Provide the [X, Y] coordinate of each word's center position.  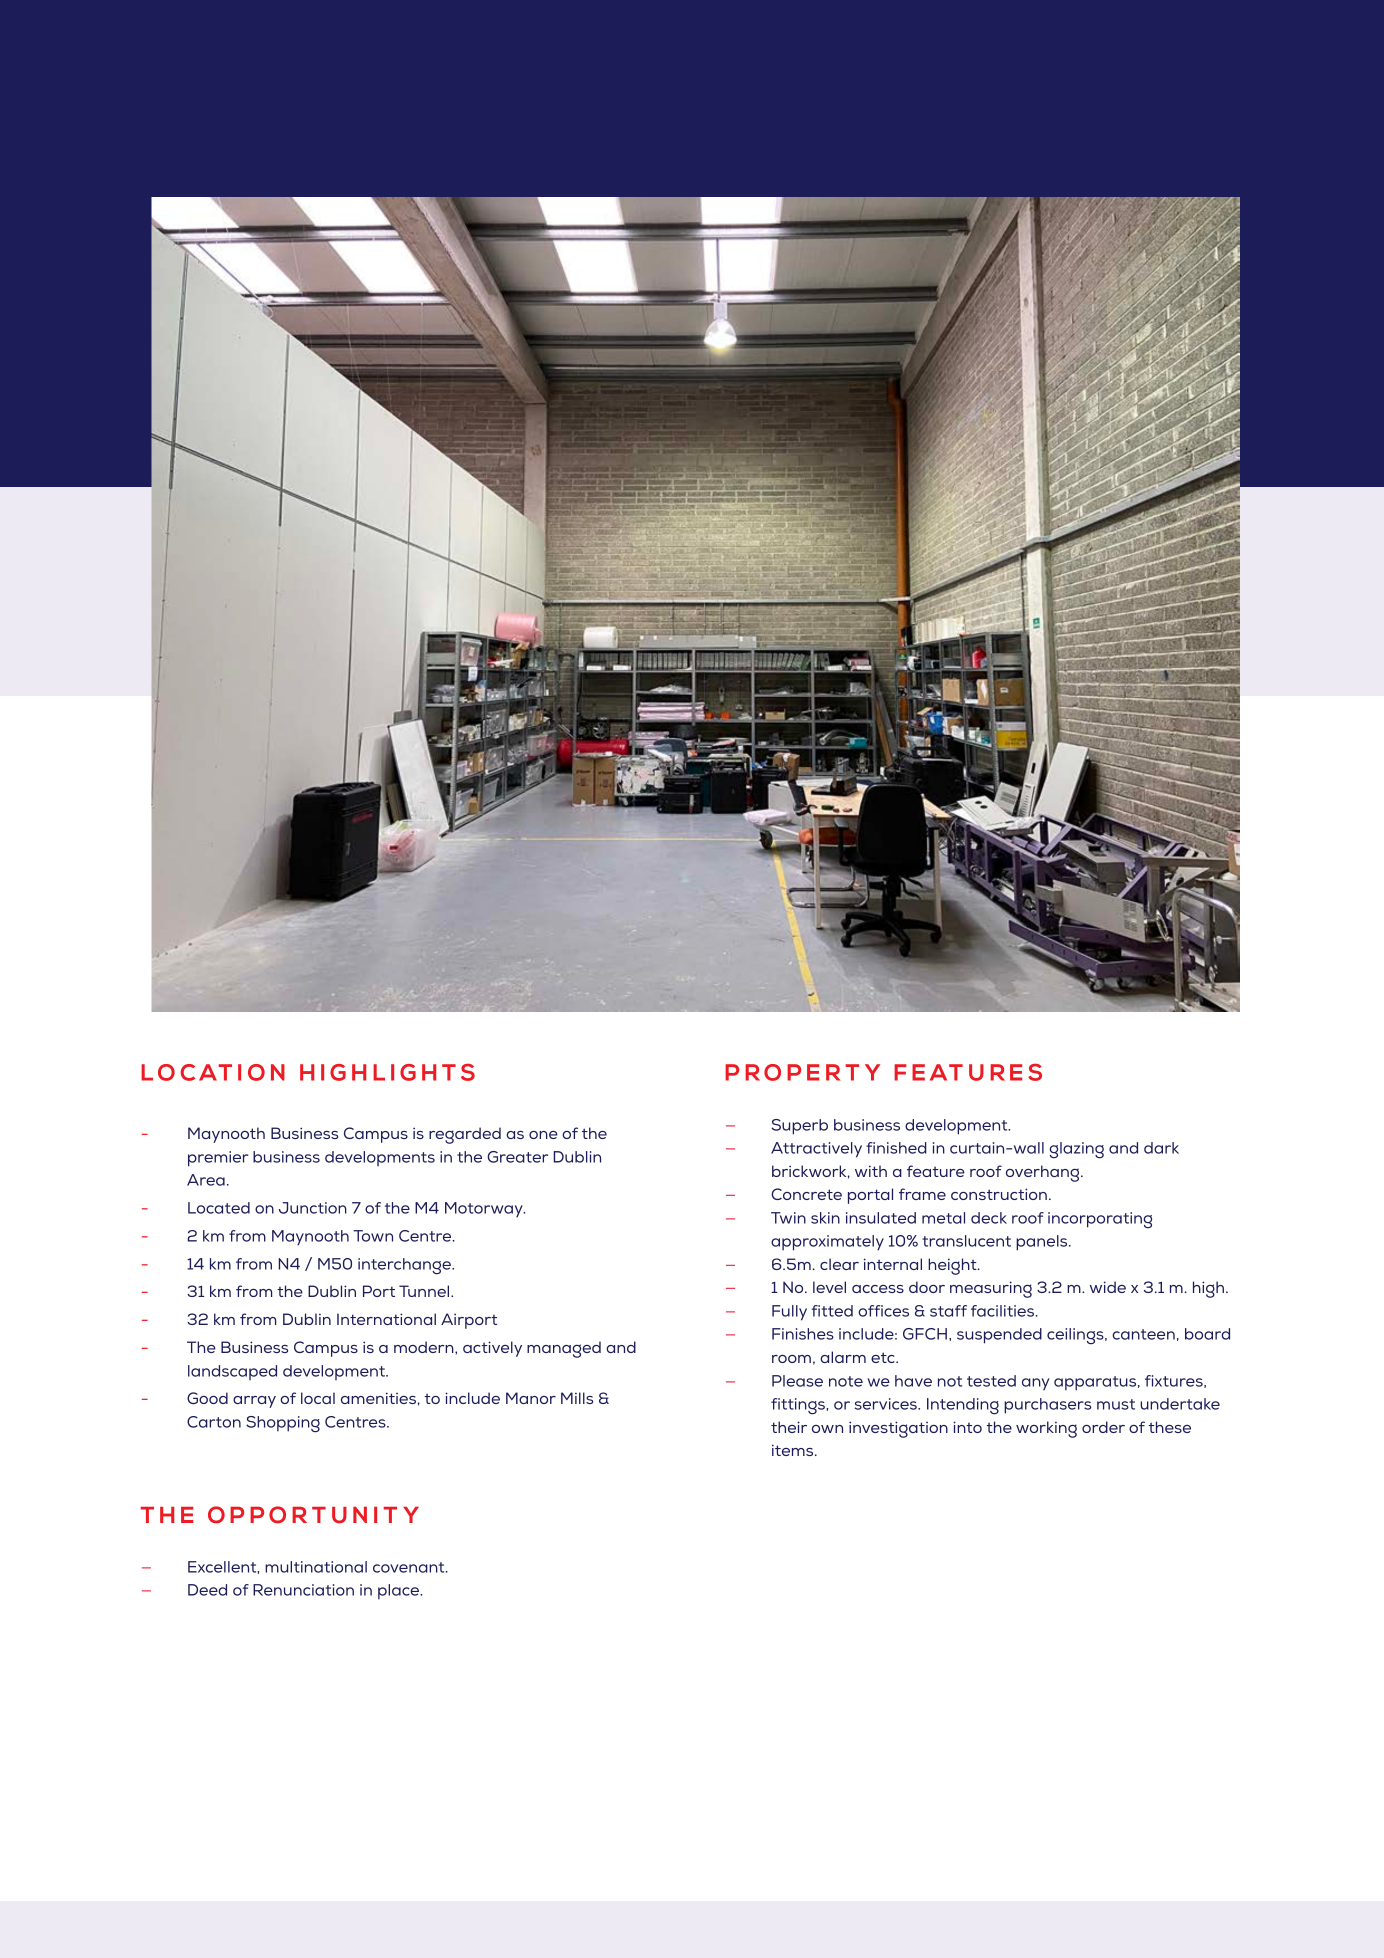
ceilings [1076, 1336]
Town [373, 1236]
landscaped [232, 1372]
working [1046, 1429]
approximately [827, 1243]
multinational [316, 1567]
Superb [799, 1127]
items [794, 1450]
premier [218, 1159]
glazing [1076, 1150]
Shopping [283, 1424]
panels [1043, 1243]
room [791, 1359]
